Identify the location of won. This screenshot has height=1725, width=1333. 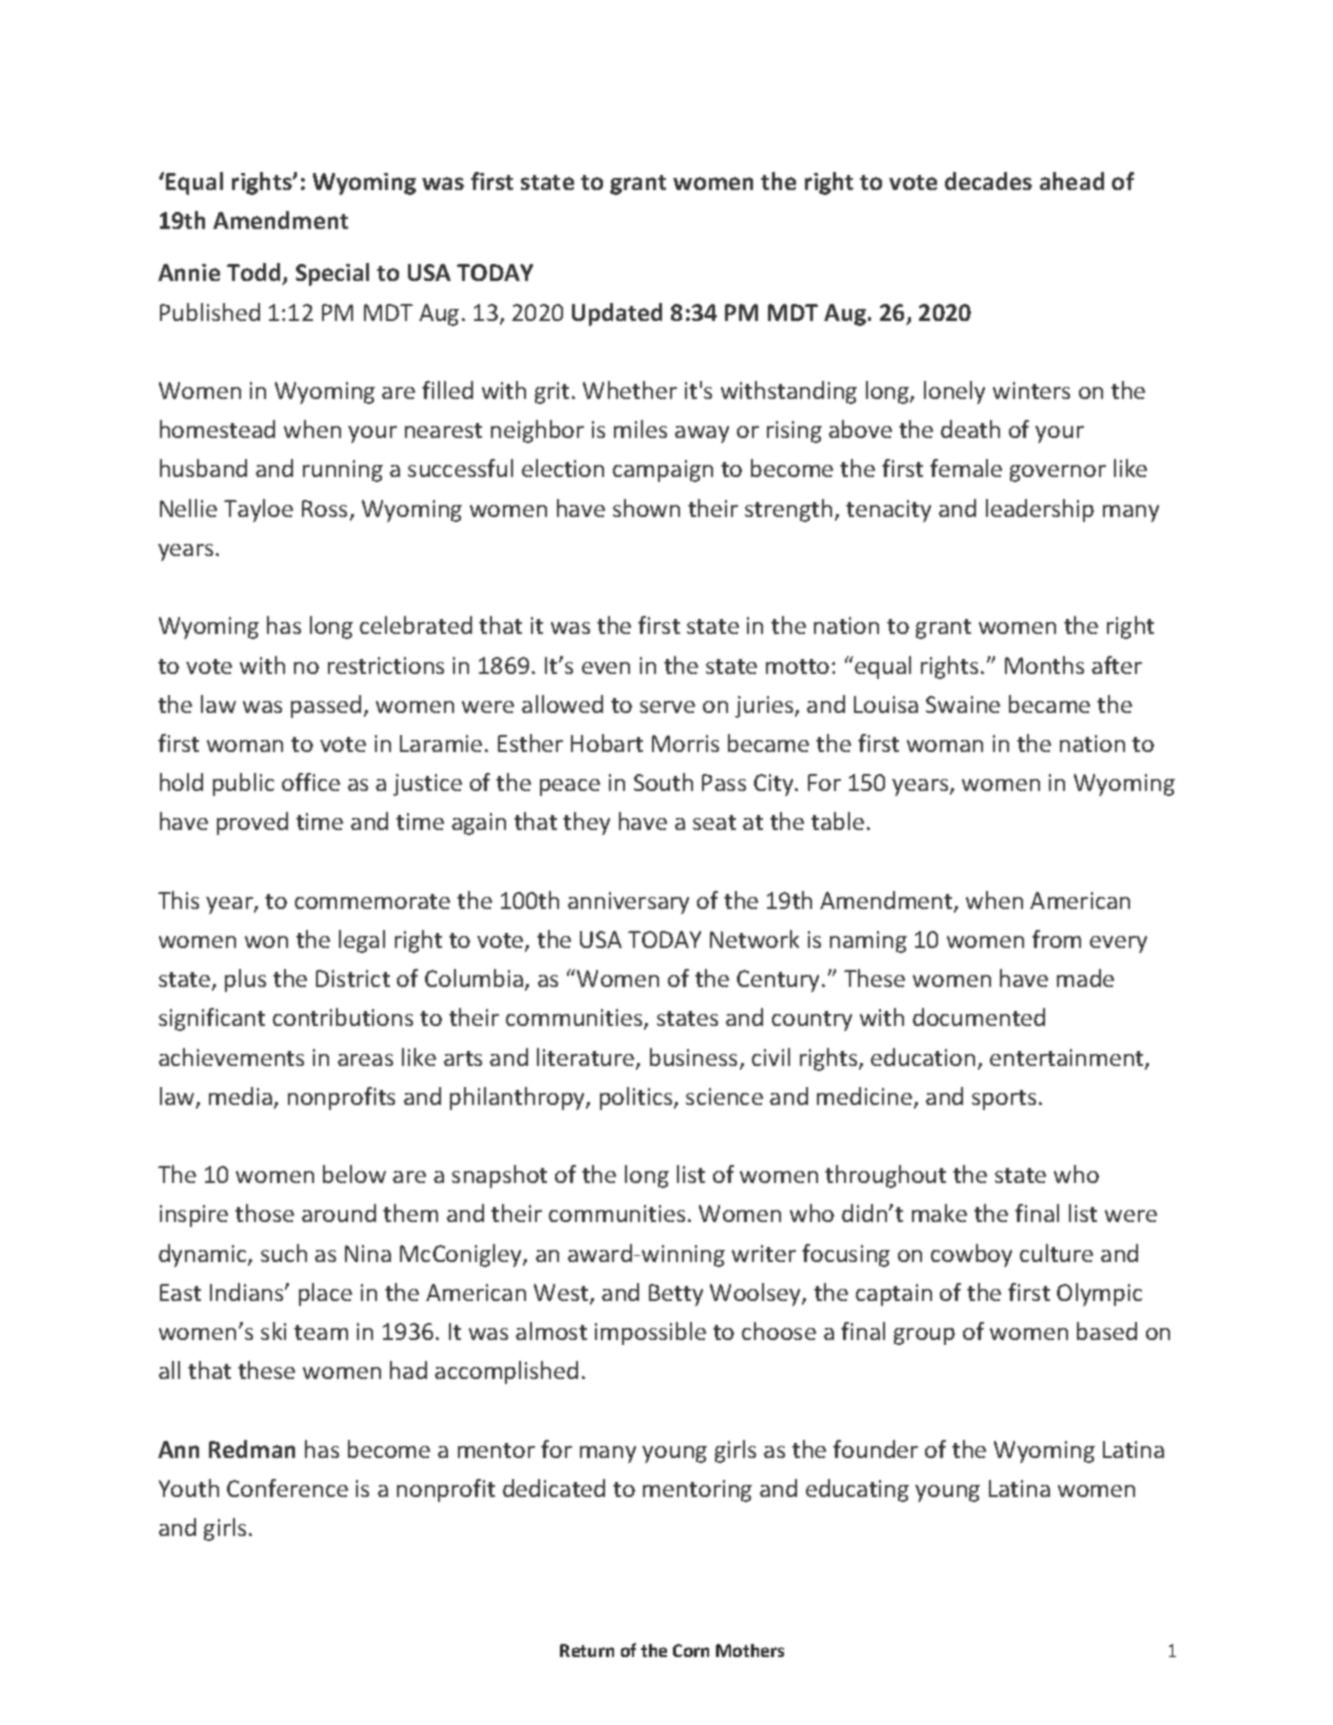
(266, 942).
